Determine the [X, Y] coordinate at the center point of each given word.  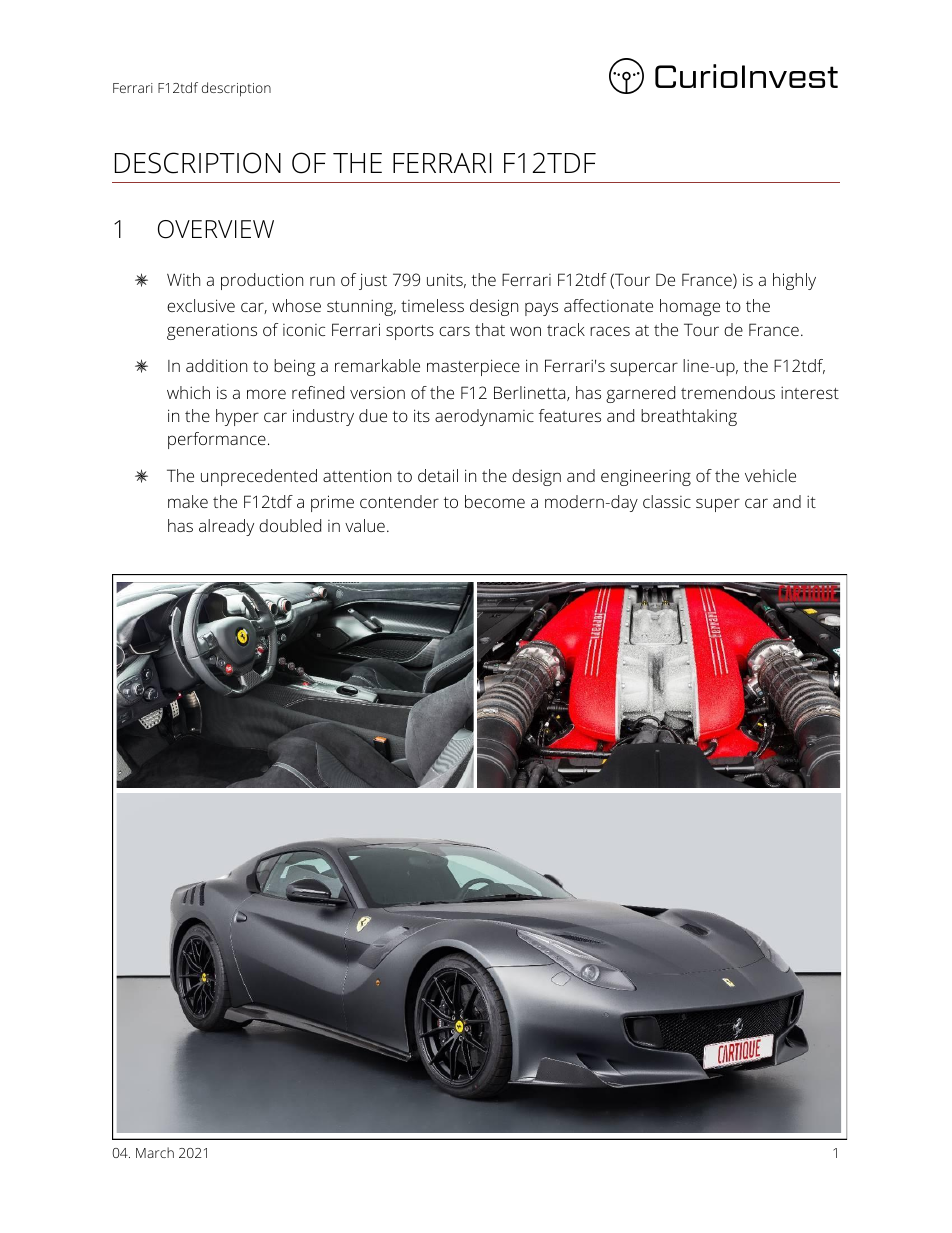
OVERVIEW [216, 229]
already [226, 527]
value [365, 525]
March [155, 1152]
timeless [432, 305]
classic [667, 501]
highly [794, 281]
